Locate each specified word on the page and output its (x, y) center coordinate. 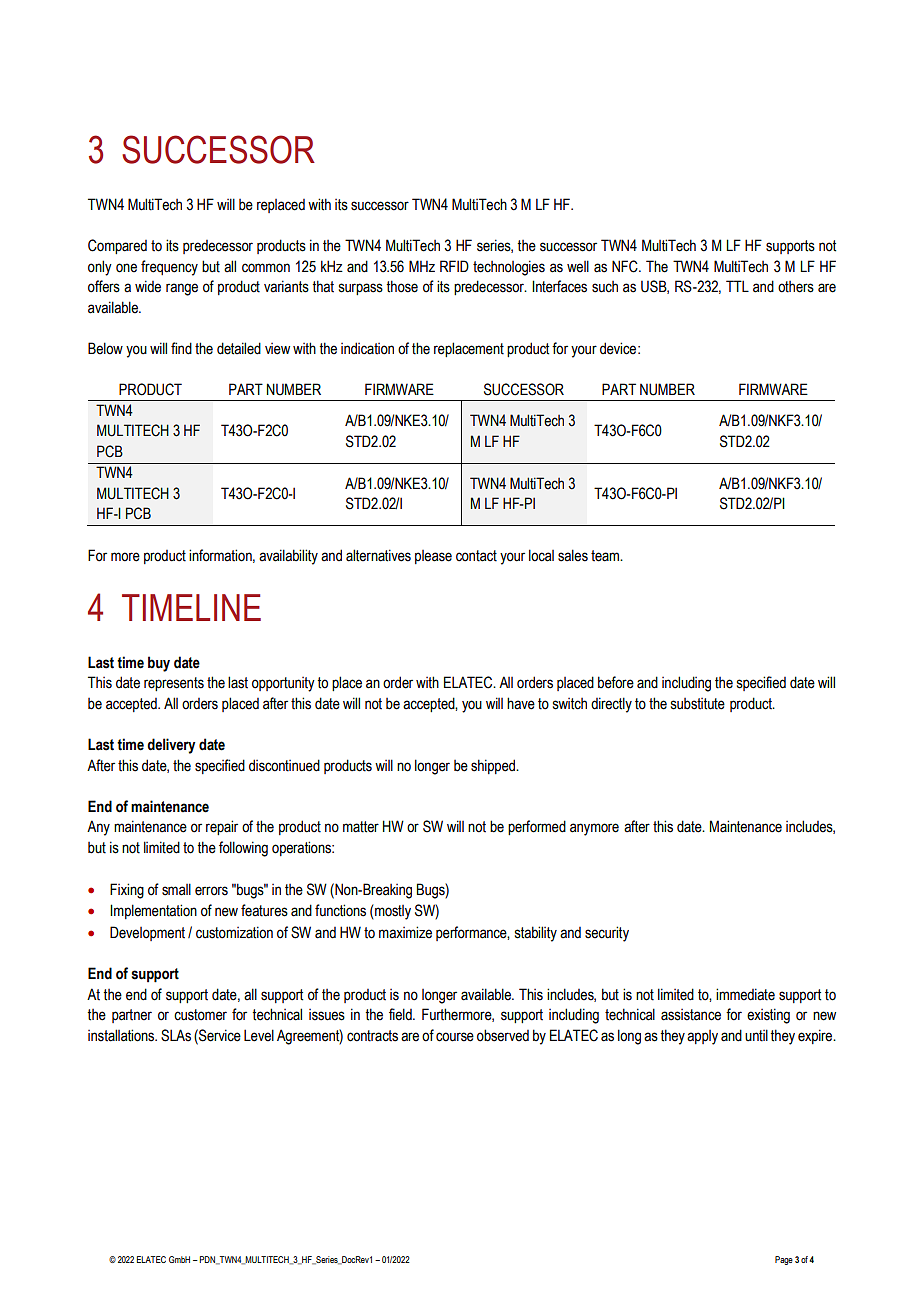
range (182, 289)
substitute (698, 704)
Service (219, 1035)
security (607, 934)
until (756, 1035)
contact (476, 556)
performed (537, 827)
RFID (454, 266)
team (606, 556)
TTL (737, 286)
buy (159, 664)
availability (288, 557)
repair (222, 827)
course (455, 1037)
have (521, 703)
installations (122, 1035)
